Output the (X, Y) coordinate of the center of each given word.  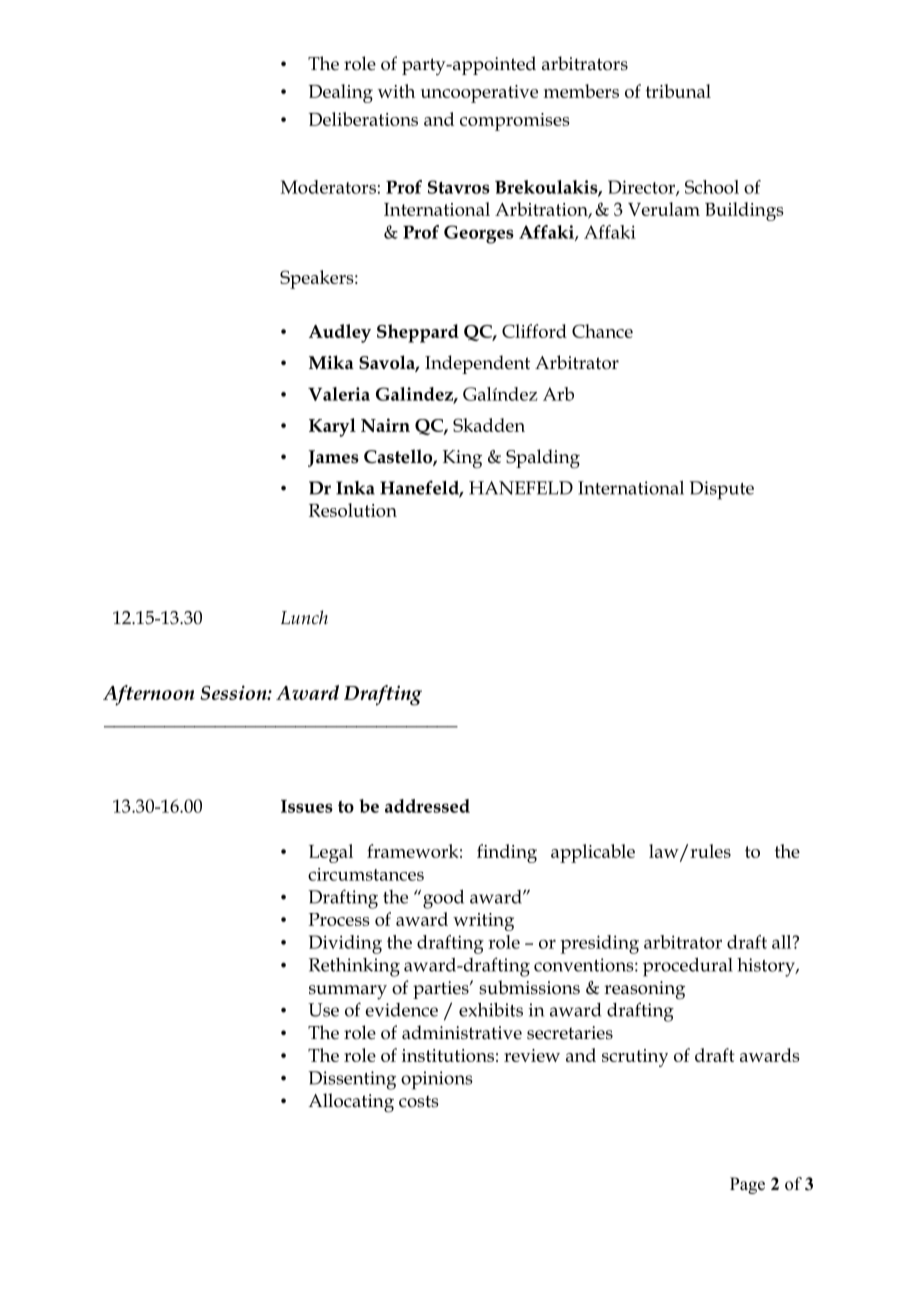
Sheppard (418, 333)
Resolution (353, 510)
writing (483, 922)
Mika (331, 362)
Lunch (304, 617)
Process (338, 919)
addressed (427, 806)
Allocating (351, 1103)
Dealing (341, 93)
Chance (602, 331)
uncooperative (479, 94)
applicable (593, 853)
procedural (688, 967)
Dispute (721, 490)
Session (234, 692)
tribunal (678, 91)
